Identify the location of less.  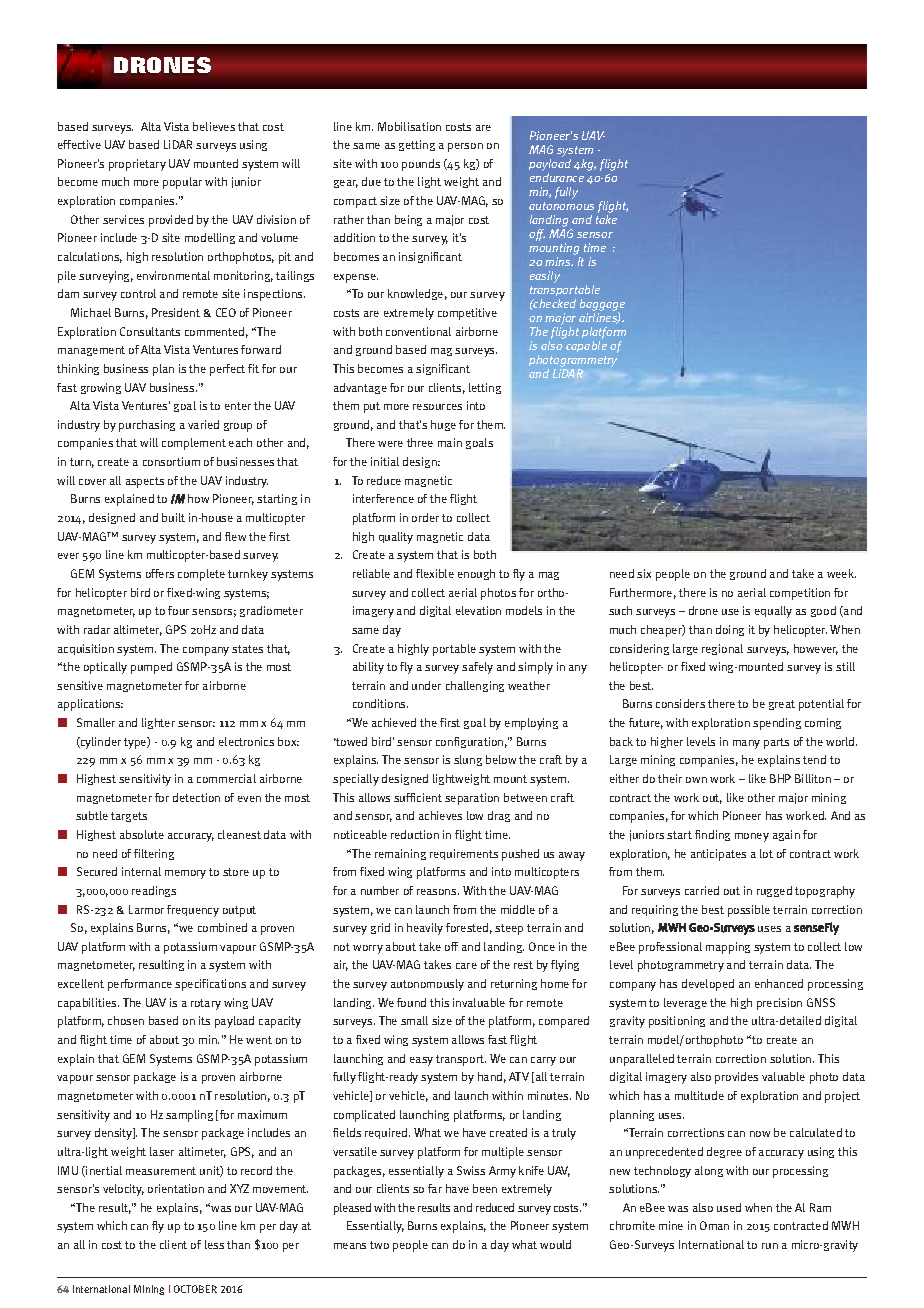
(214, 1244).
